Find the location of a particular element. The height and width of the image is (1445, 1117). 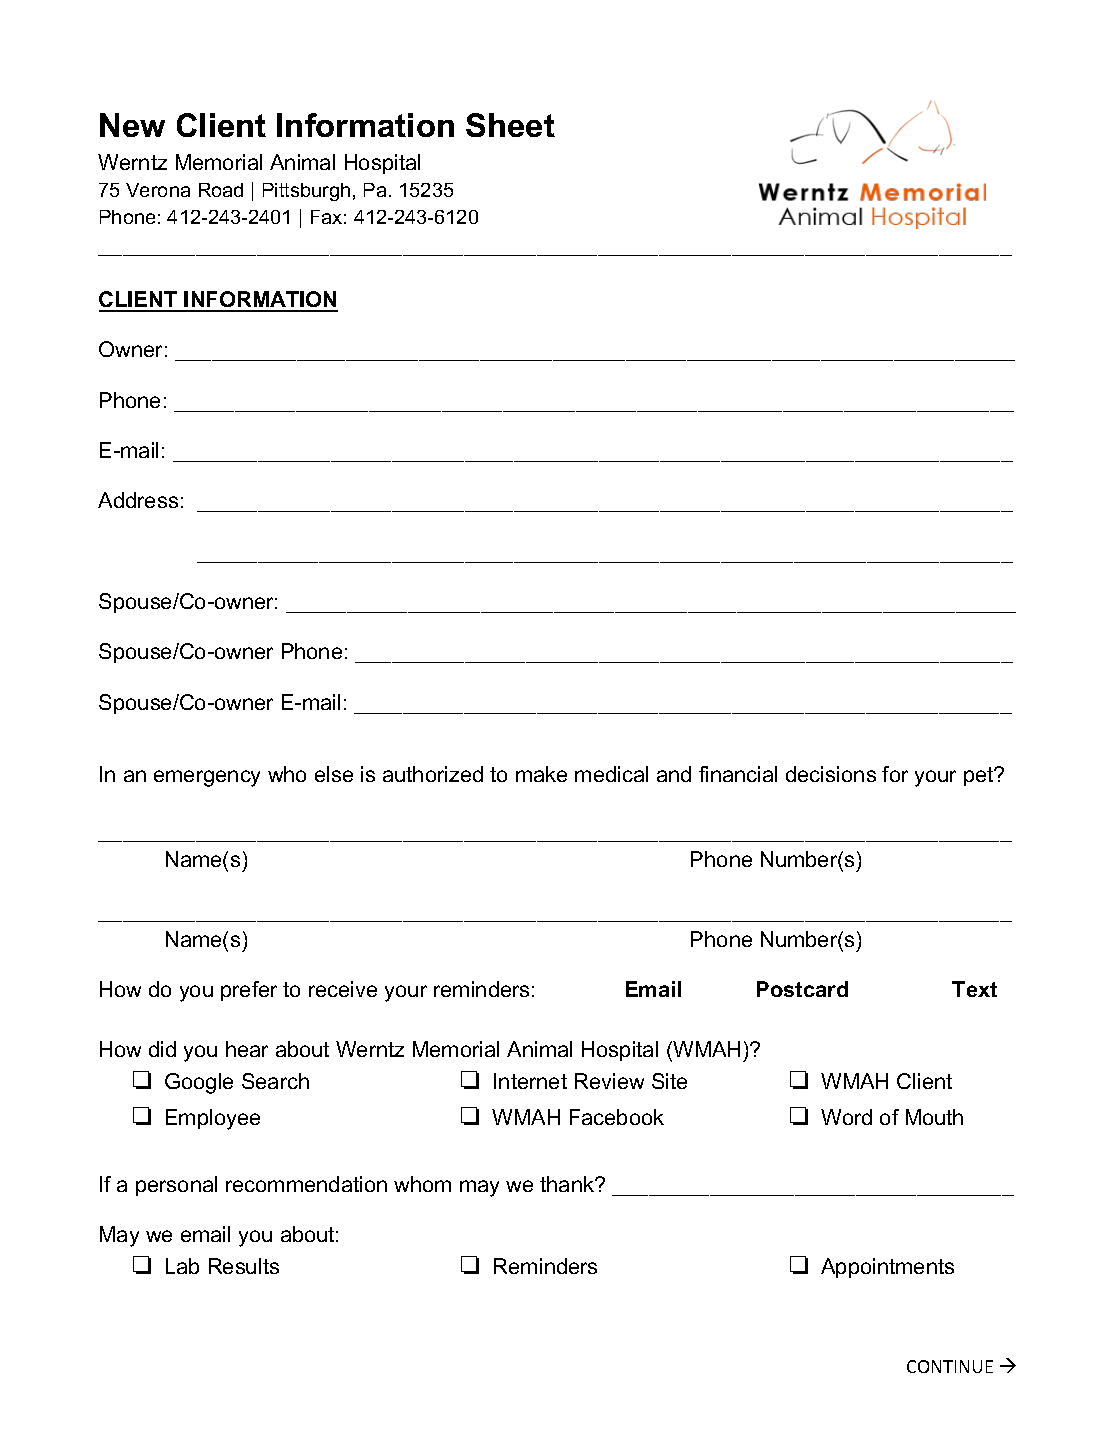

Address is located at coordinates (138, 500).
